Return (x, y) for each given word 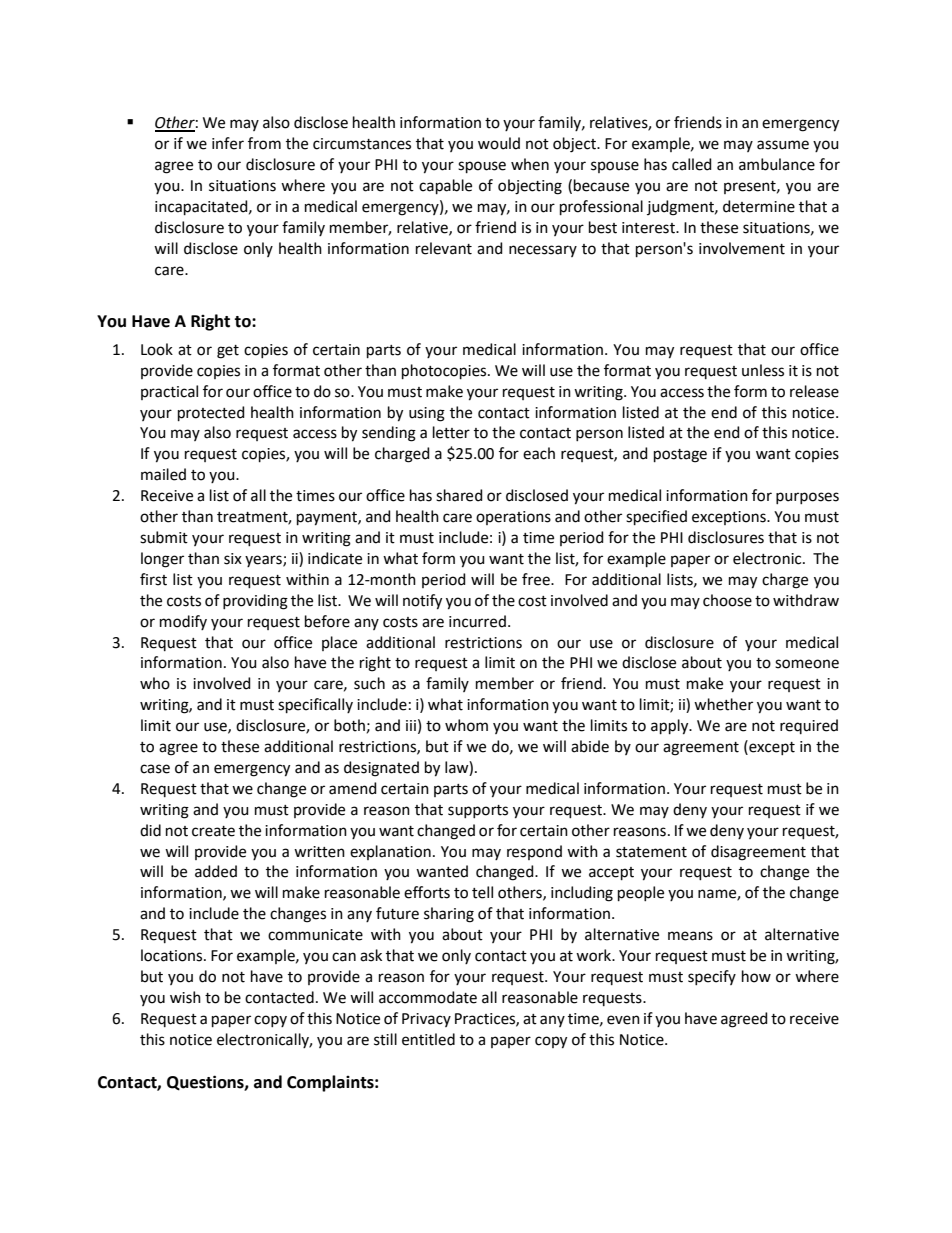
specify (712, 977)
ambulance (777, 164)
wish (185, 997)
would (499, 143)
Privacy (426, 1020)
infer (228, 143)
